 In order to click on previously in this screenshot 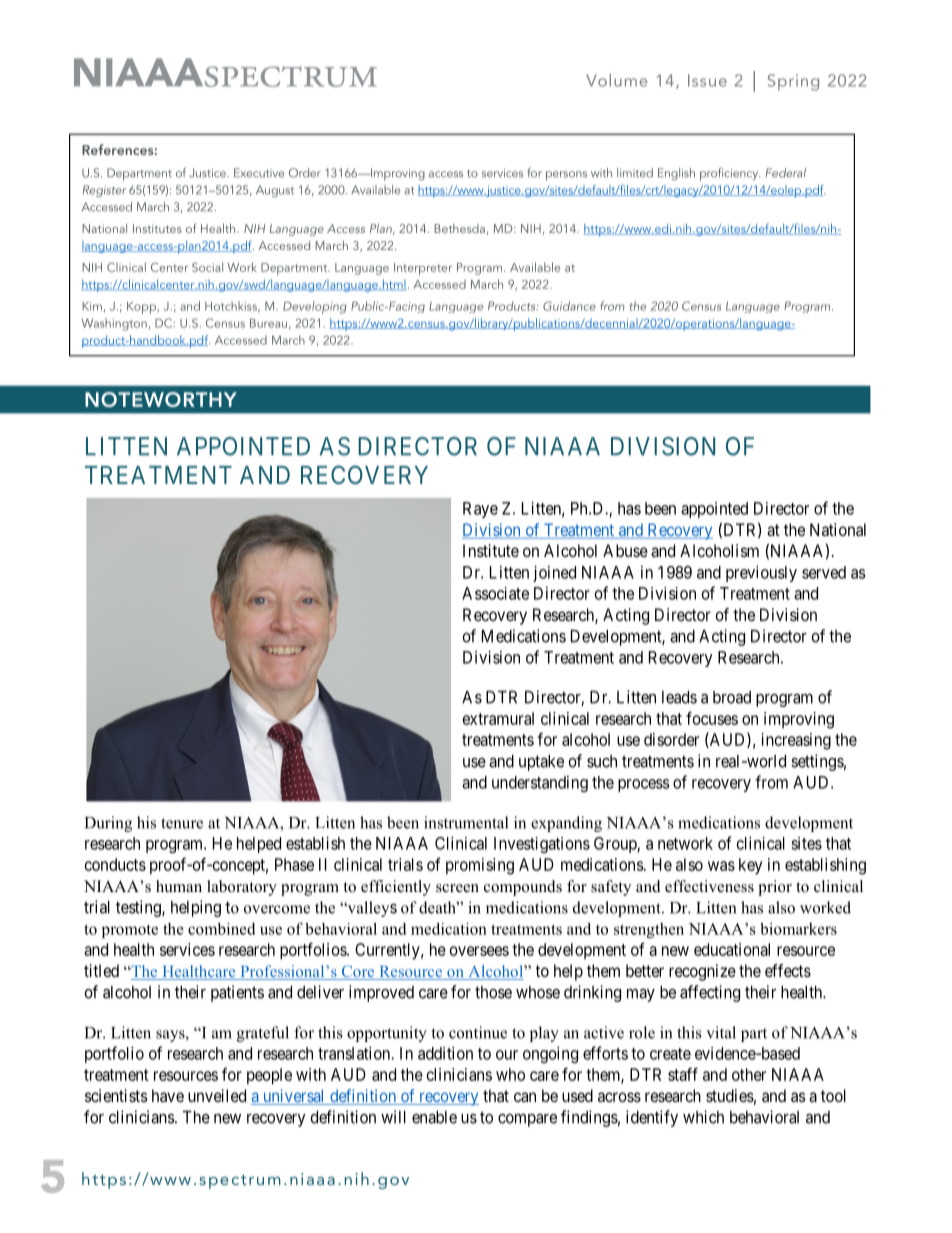, I will do `click(761, 573)`.
